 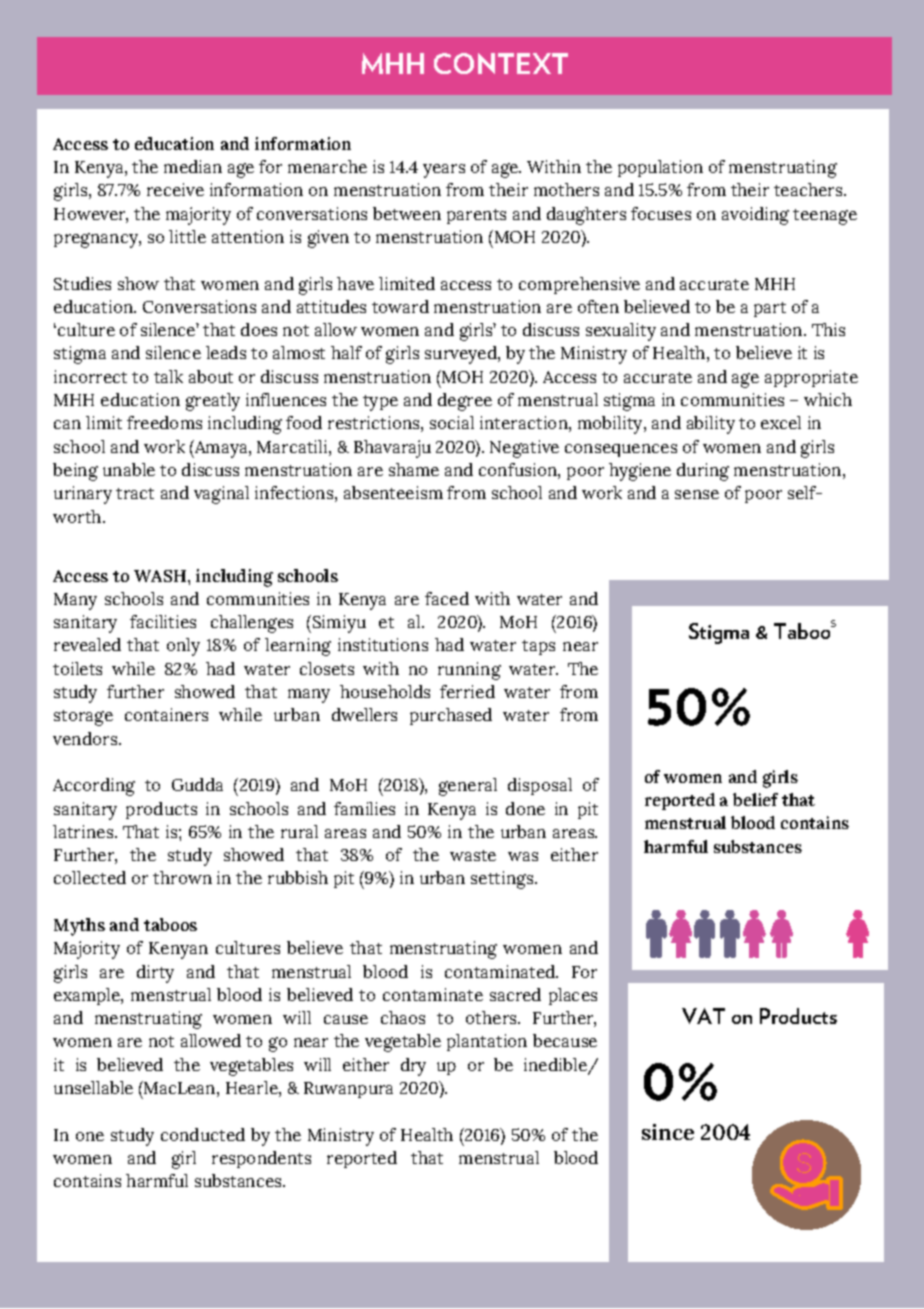 I want to click on CONTEXT, so click(x=501, y=63).
